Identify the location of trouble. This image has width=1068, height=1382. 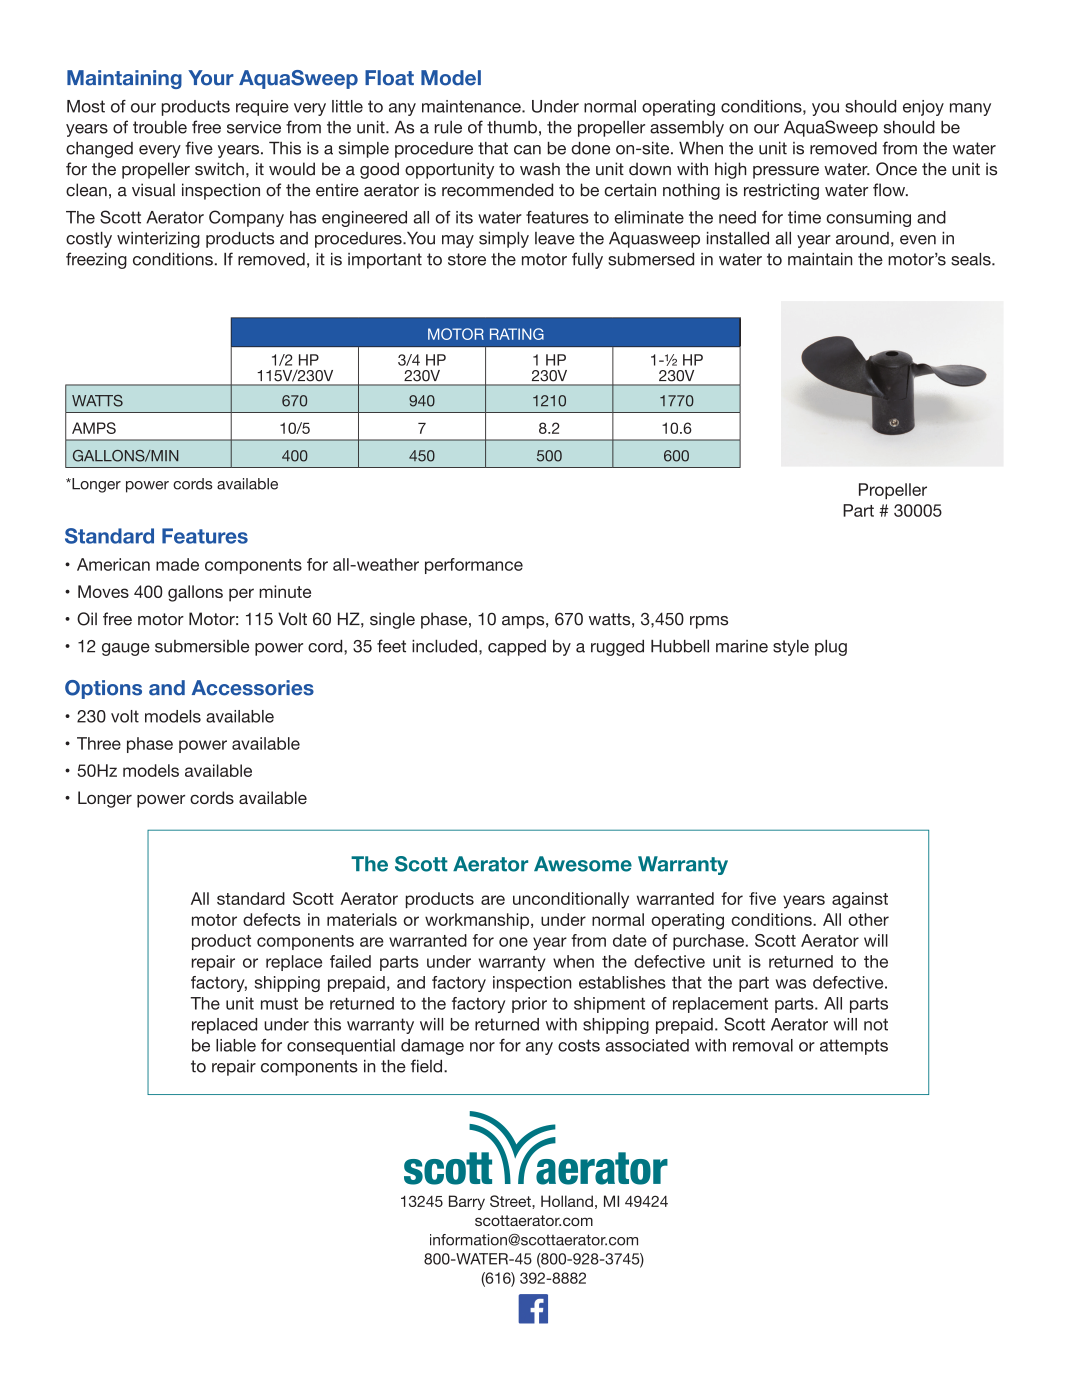
(160, 127).
